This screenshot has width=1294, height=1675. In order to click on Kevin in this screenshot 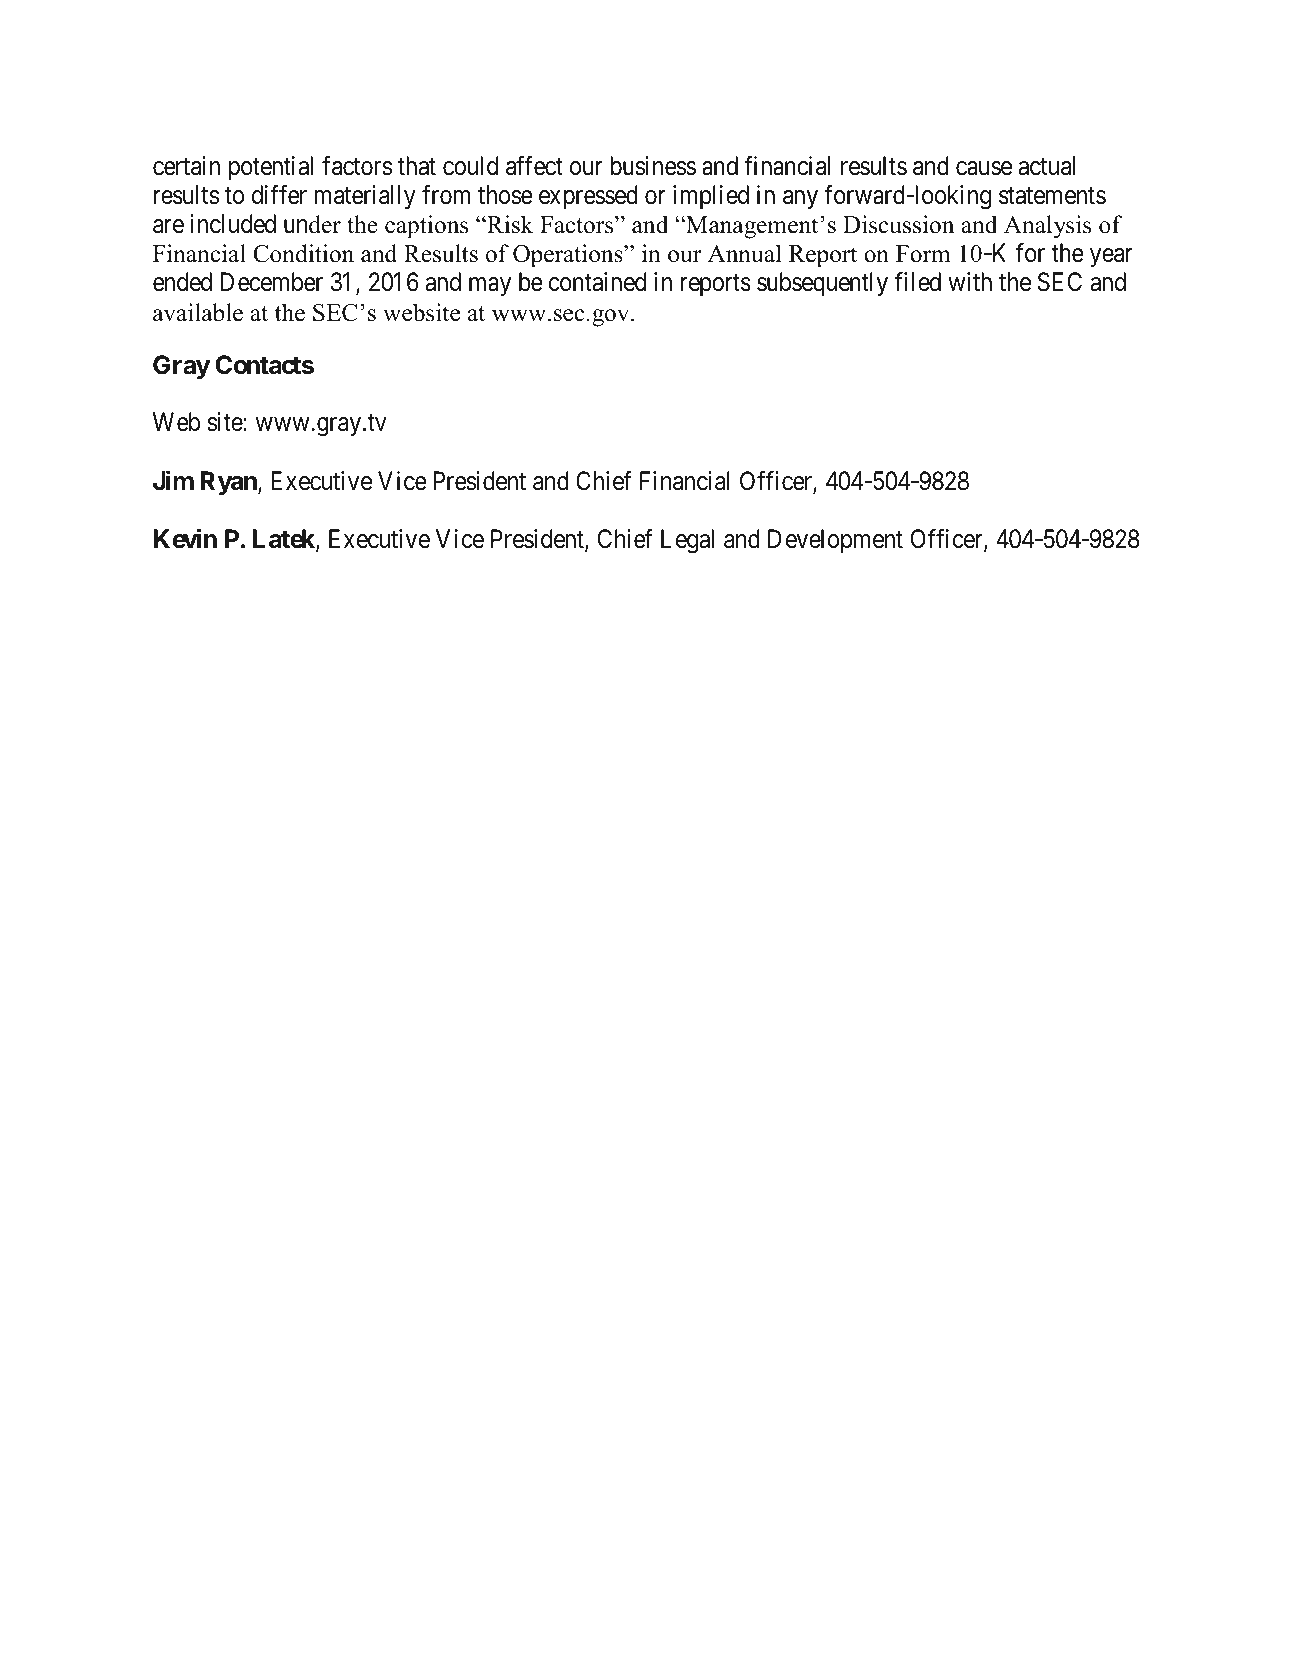, I will do `click(185, 539)`.
